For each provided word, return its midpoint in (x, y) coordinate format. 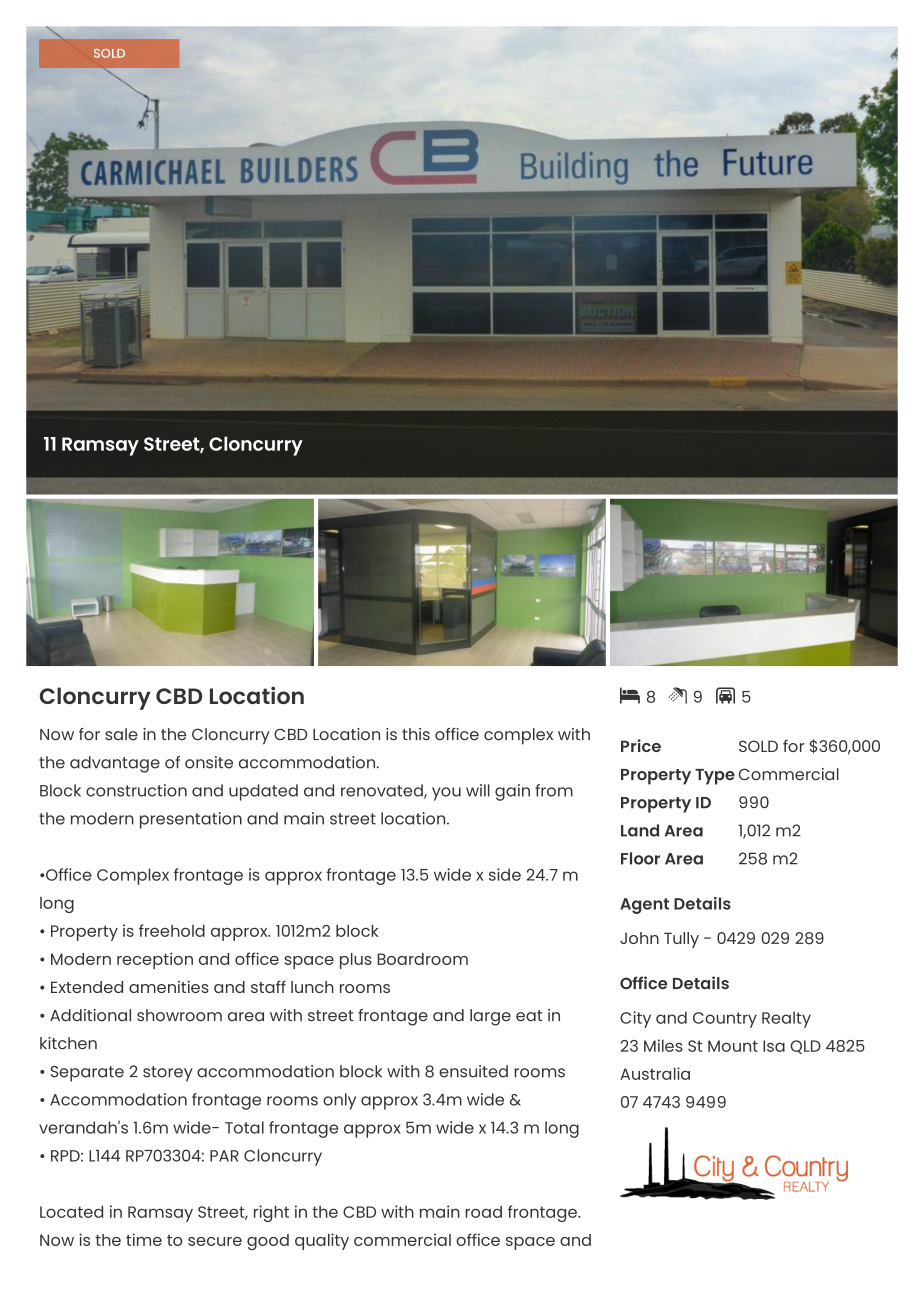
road (483, 1212)
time (144, 1239)
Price (641, 745)
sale (121, 734)
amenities (169, 987)
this (416, 734)
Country (725, 1020)
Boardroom (422, 959)
